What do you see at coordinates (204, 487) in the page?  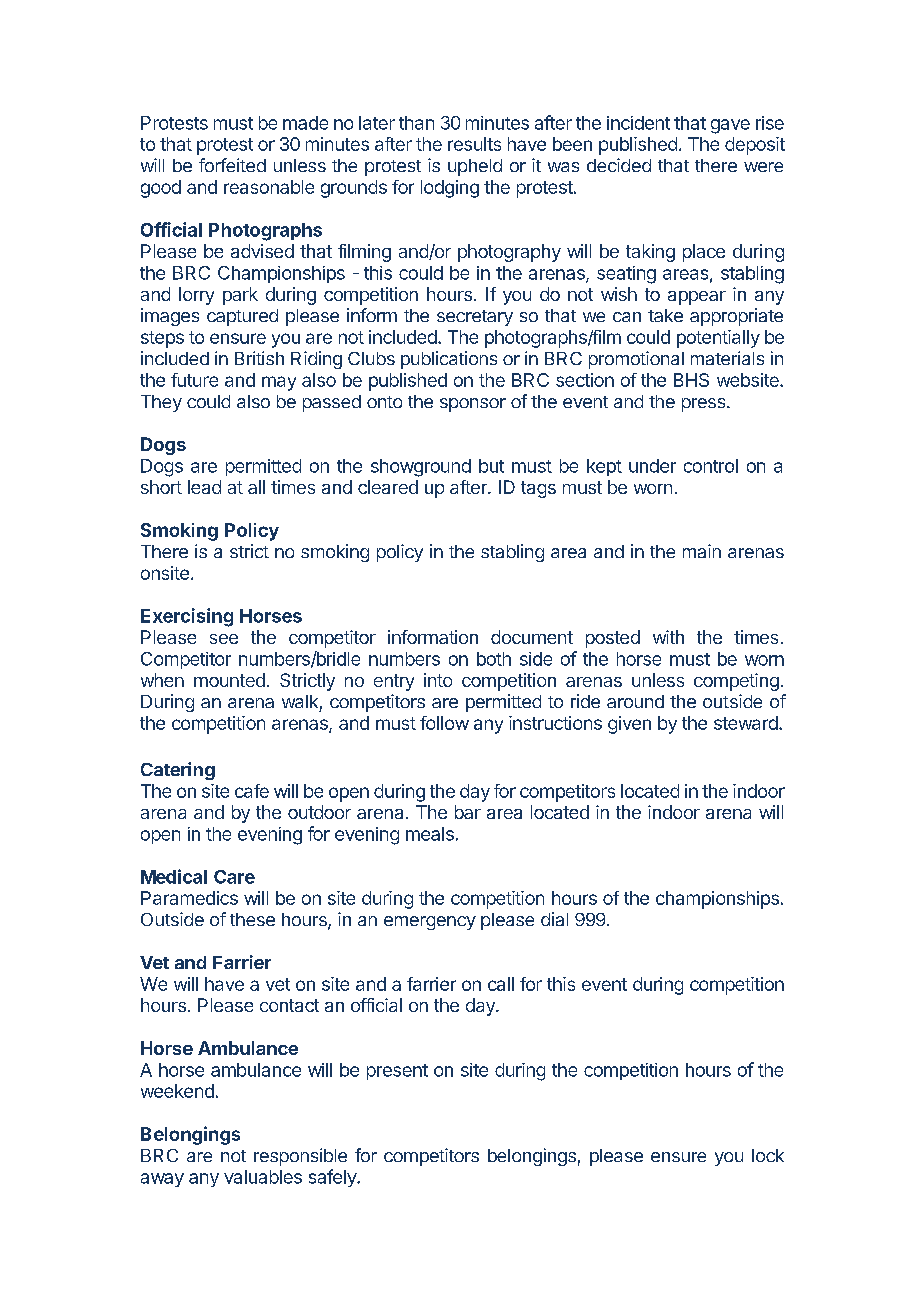 I see `lead` at bounding box center [204, 487].
